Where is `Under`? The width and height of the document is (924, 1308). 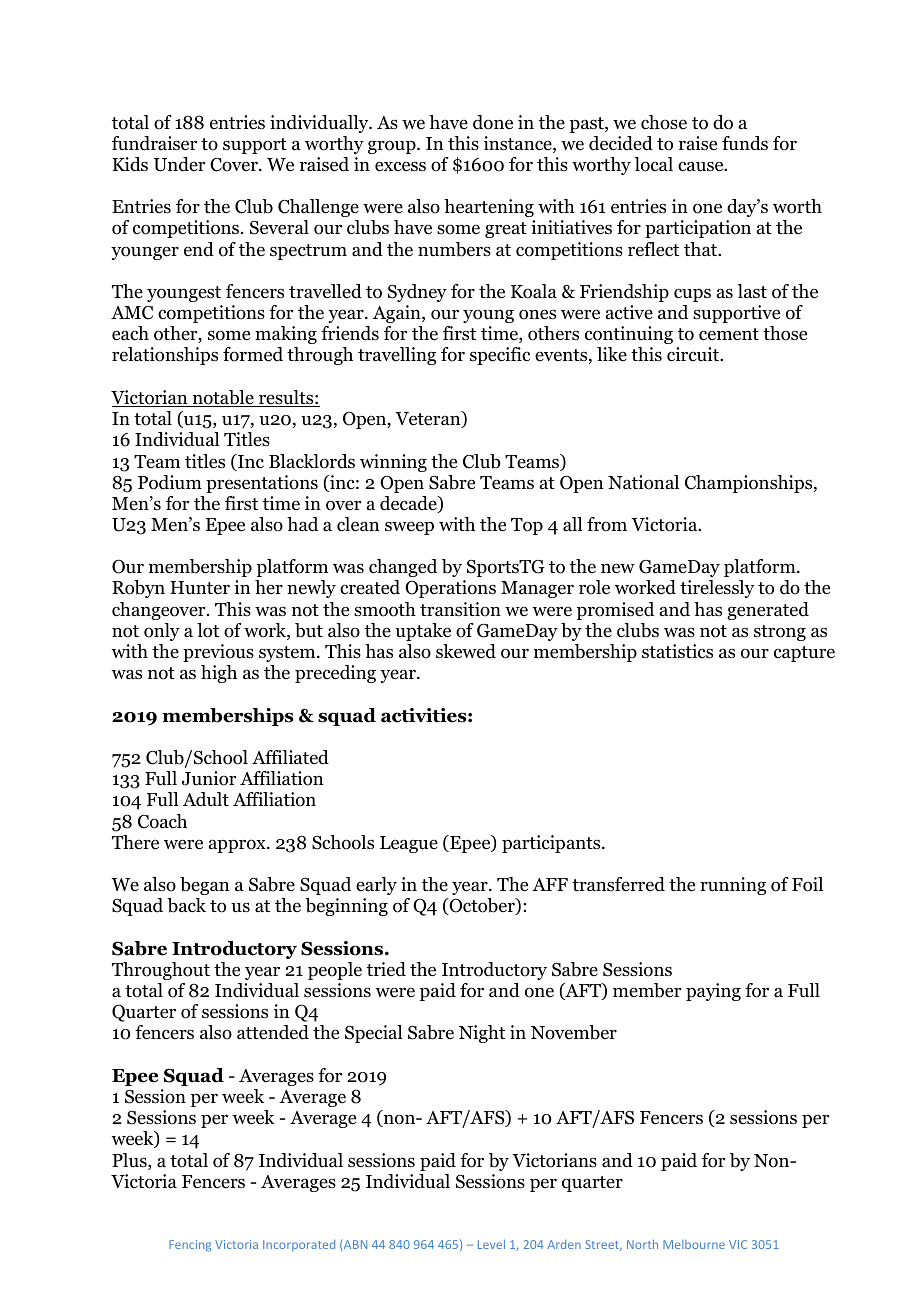
Under is located at coordinates (179, 164).
